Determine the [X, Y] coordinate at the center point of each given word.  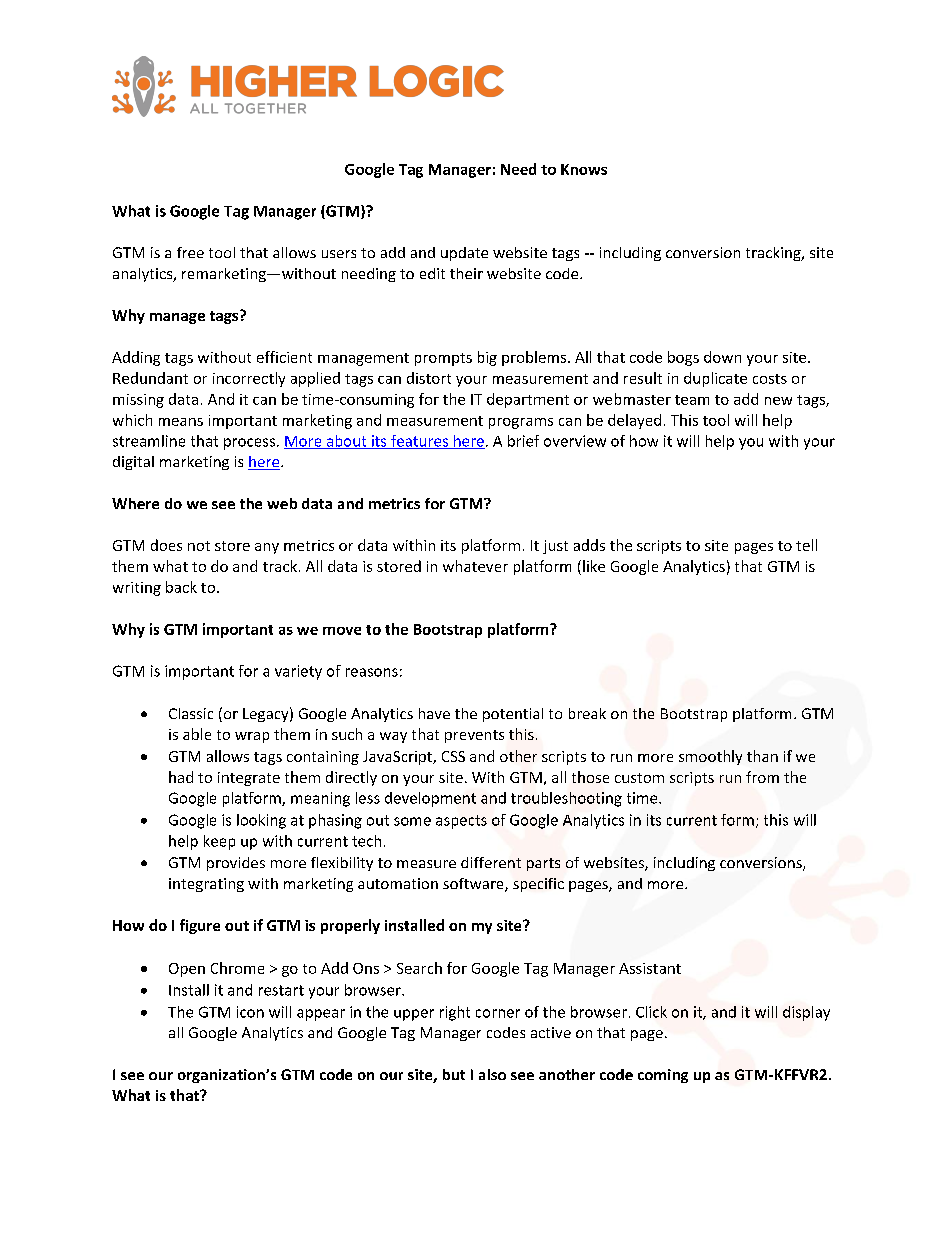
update [464, 254]
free [190, 252]
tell [806, 545]
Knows [584, 169]
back [181, 587]
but [454, 1074]
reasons [372, 672]
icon [250, 1012]
